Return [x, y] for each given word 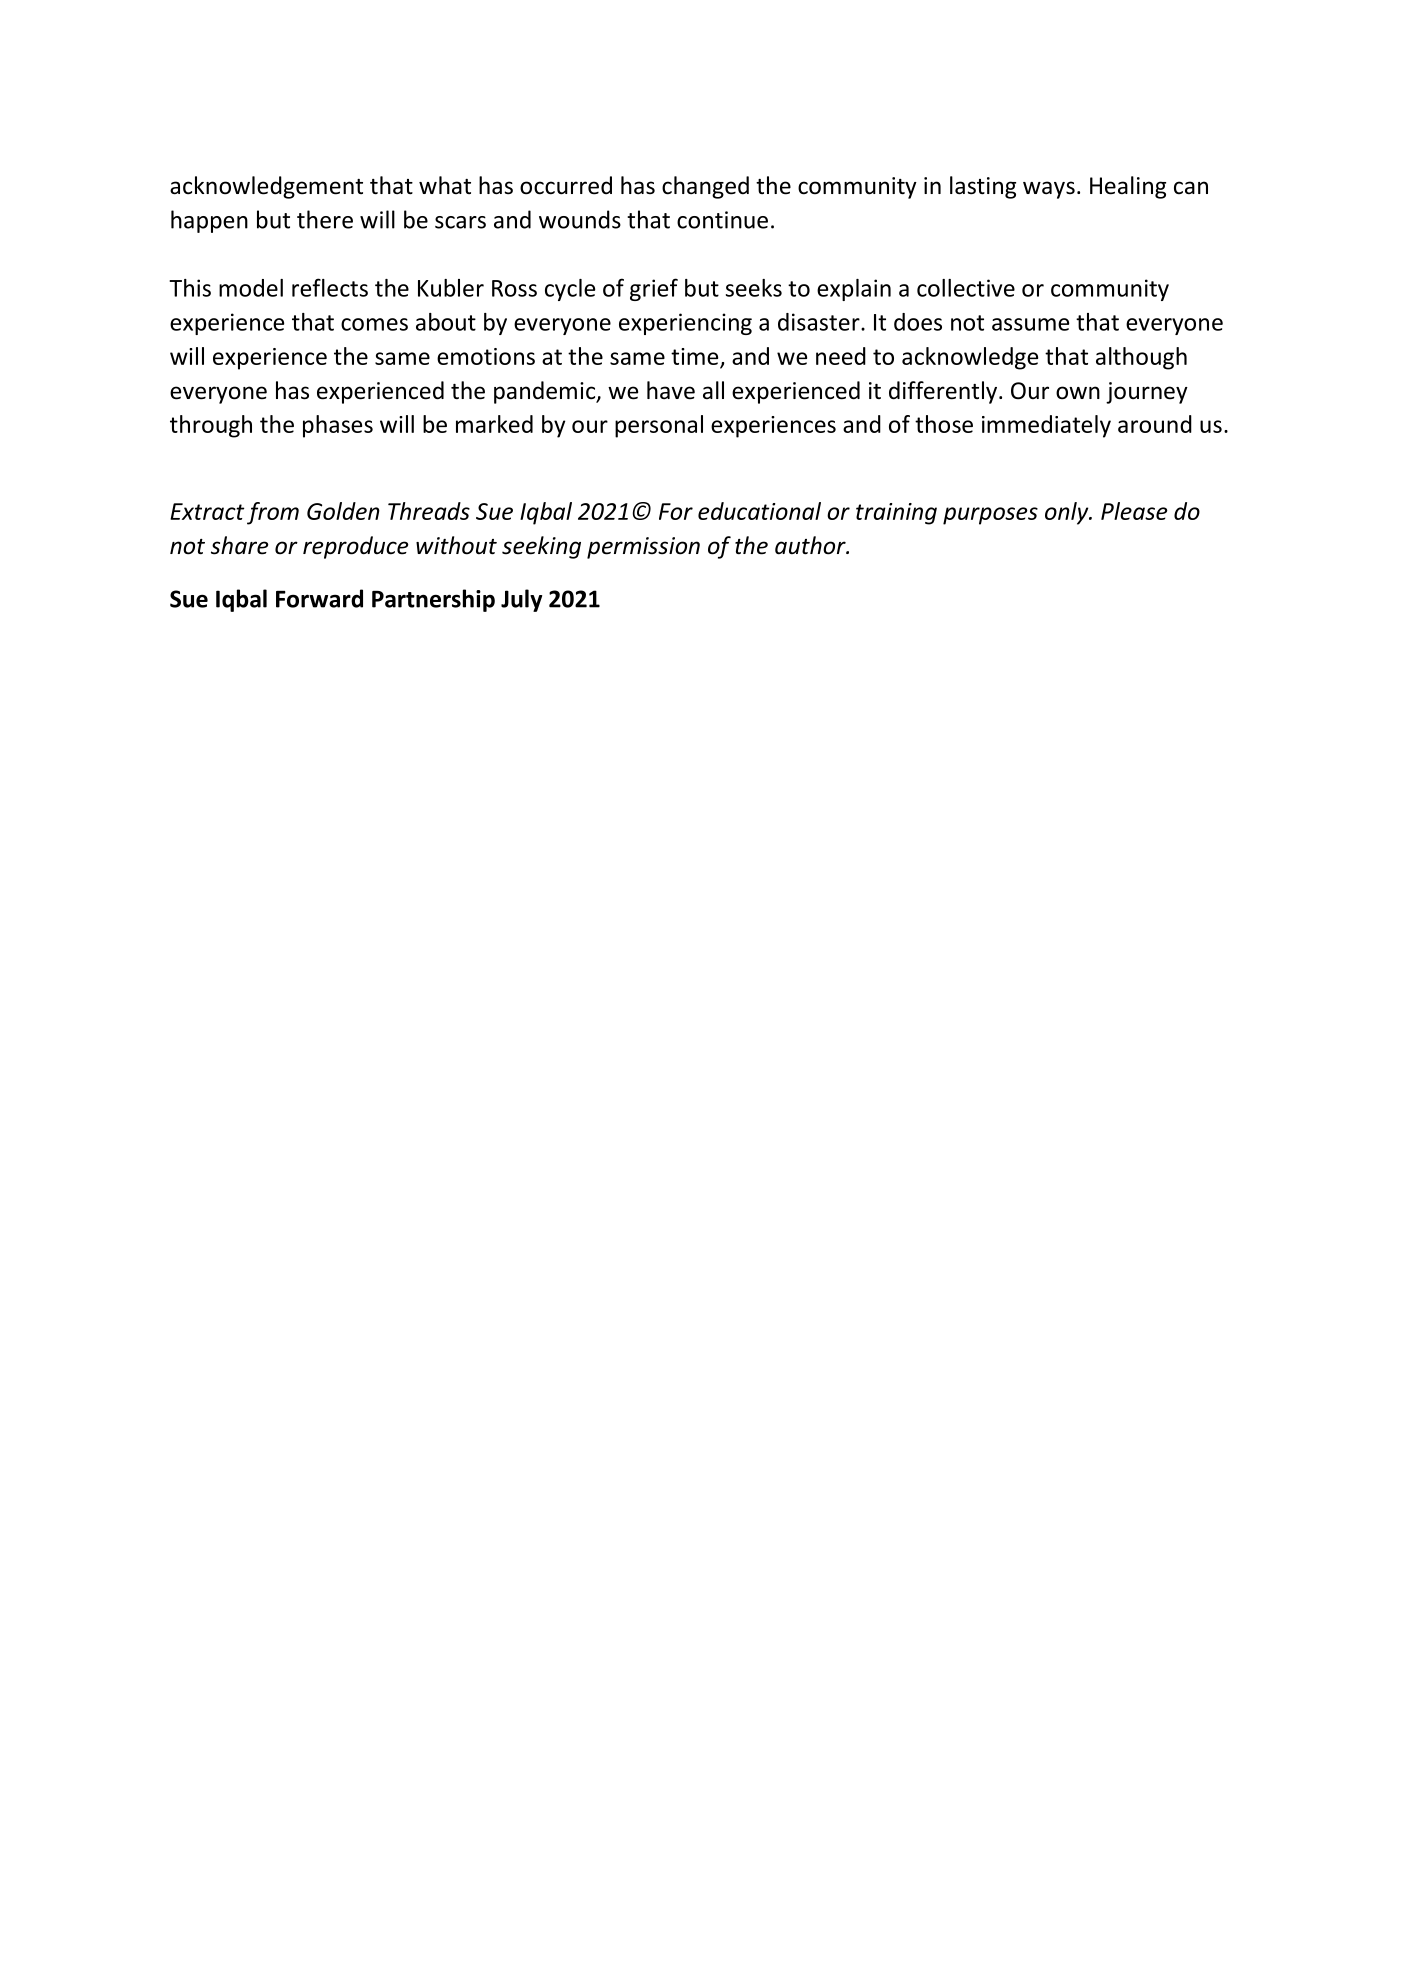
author [811, 545]
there [325, 219]
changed [705, 187]
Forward [319, 598]
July [521, 600]
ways [1049, 190]
